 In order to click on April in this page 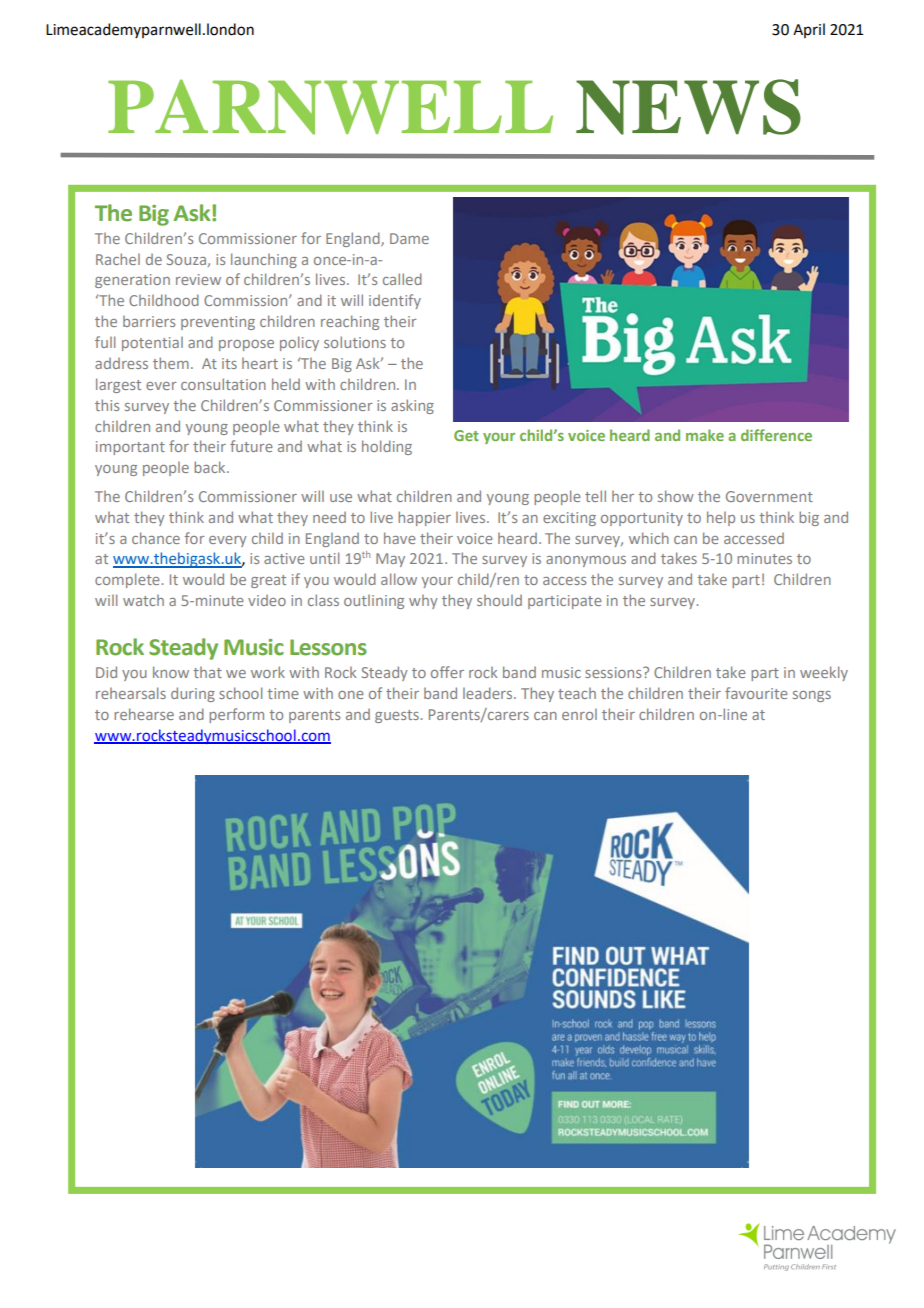, I will do `click(809, 30)`.
